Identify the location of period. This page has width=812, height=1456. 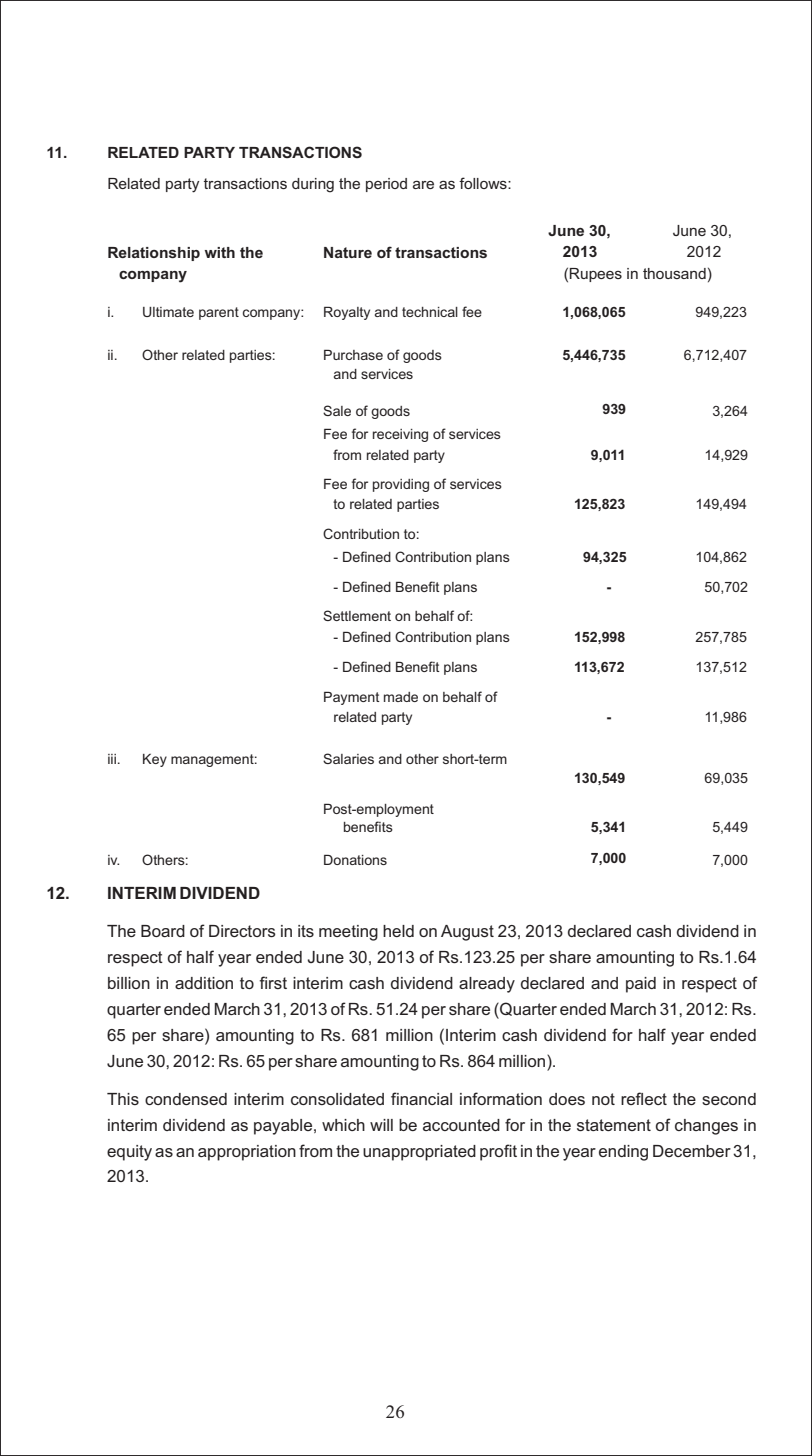
(386, 185).
